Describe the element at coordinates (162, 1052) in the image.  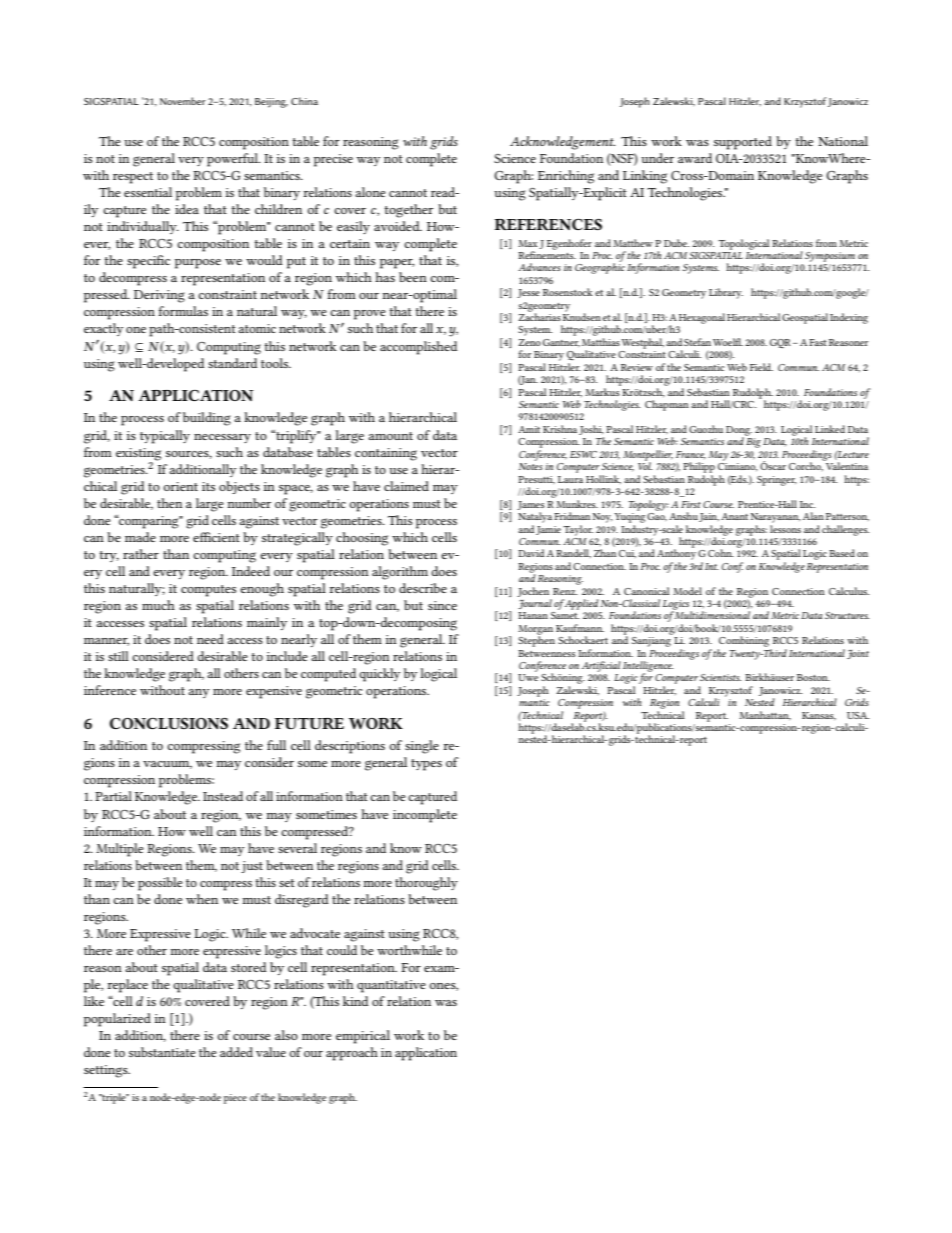
I see `substantiate` at that location.
